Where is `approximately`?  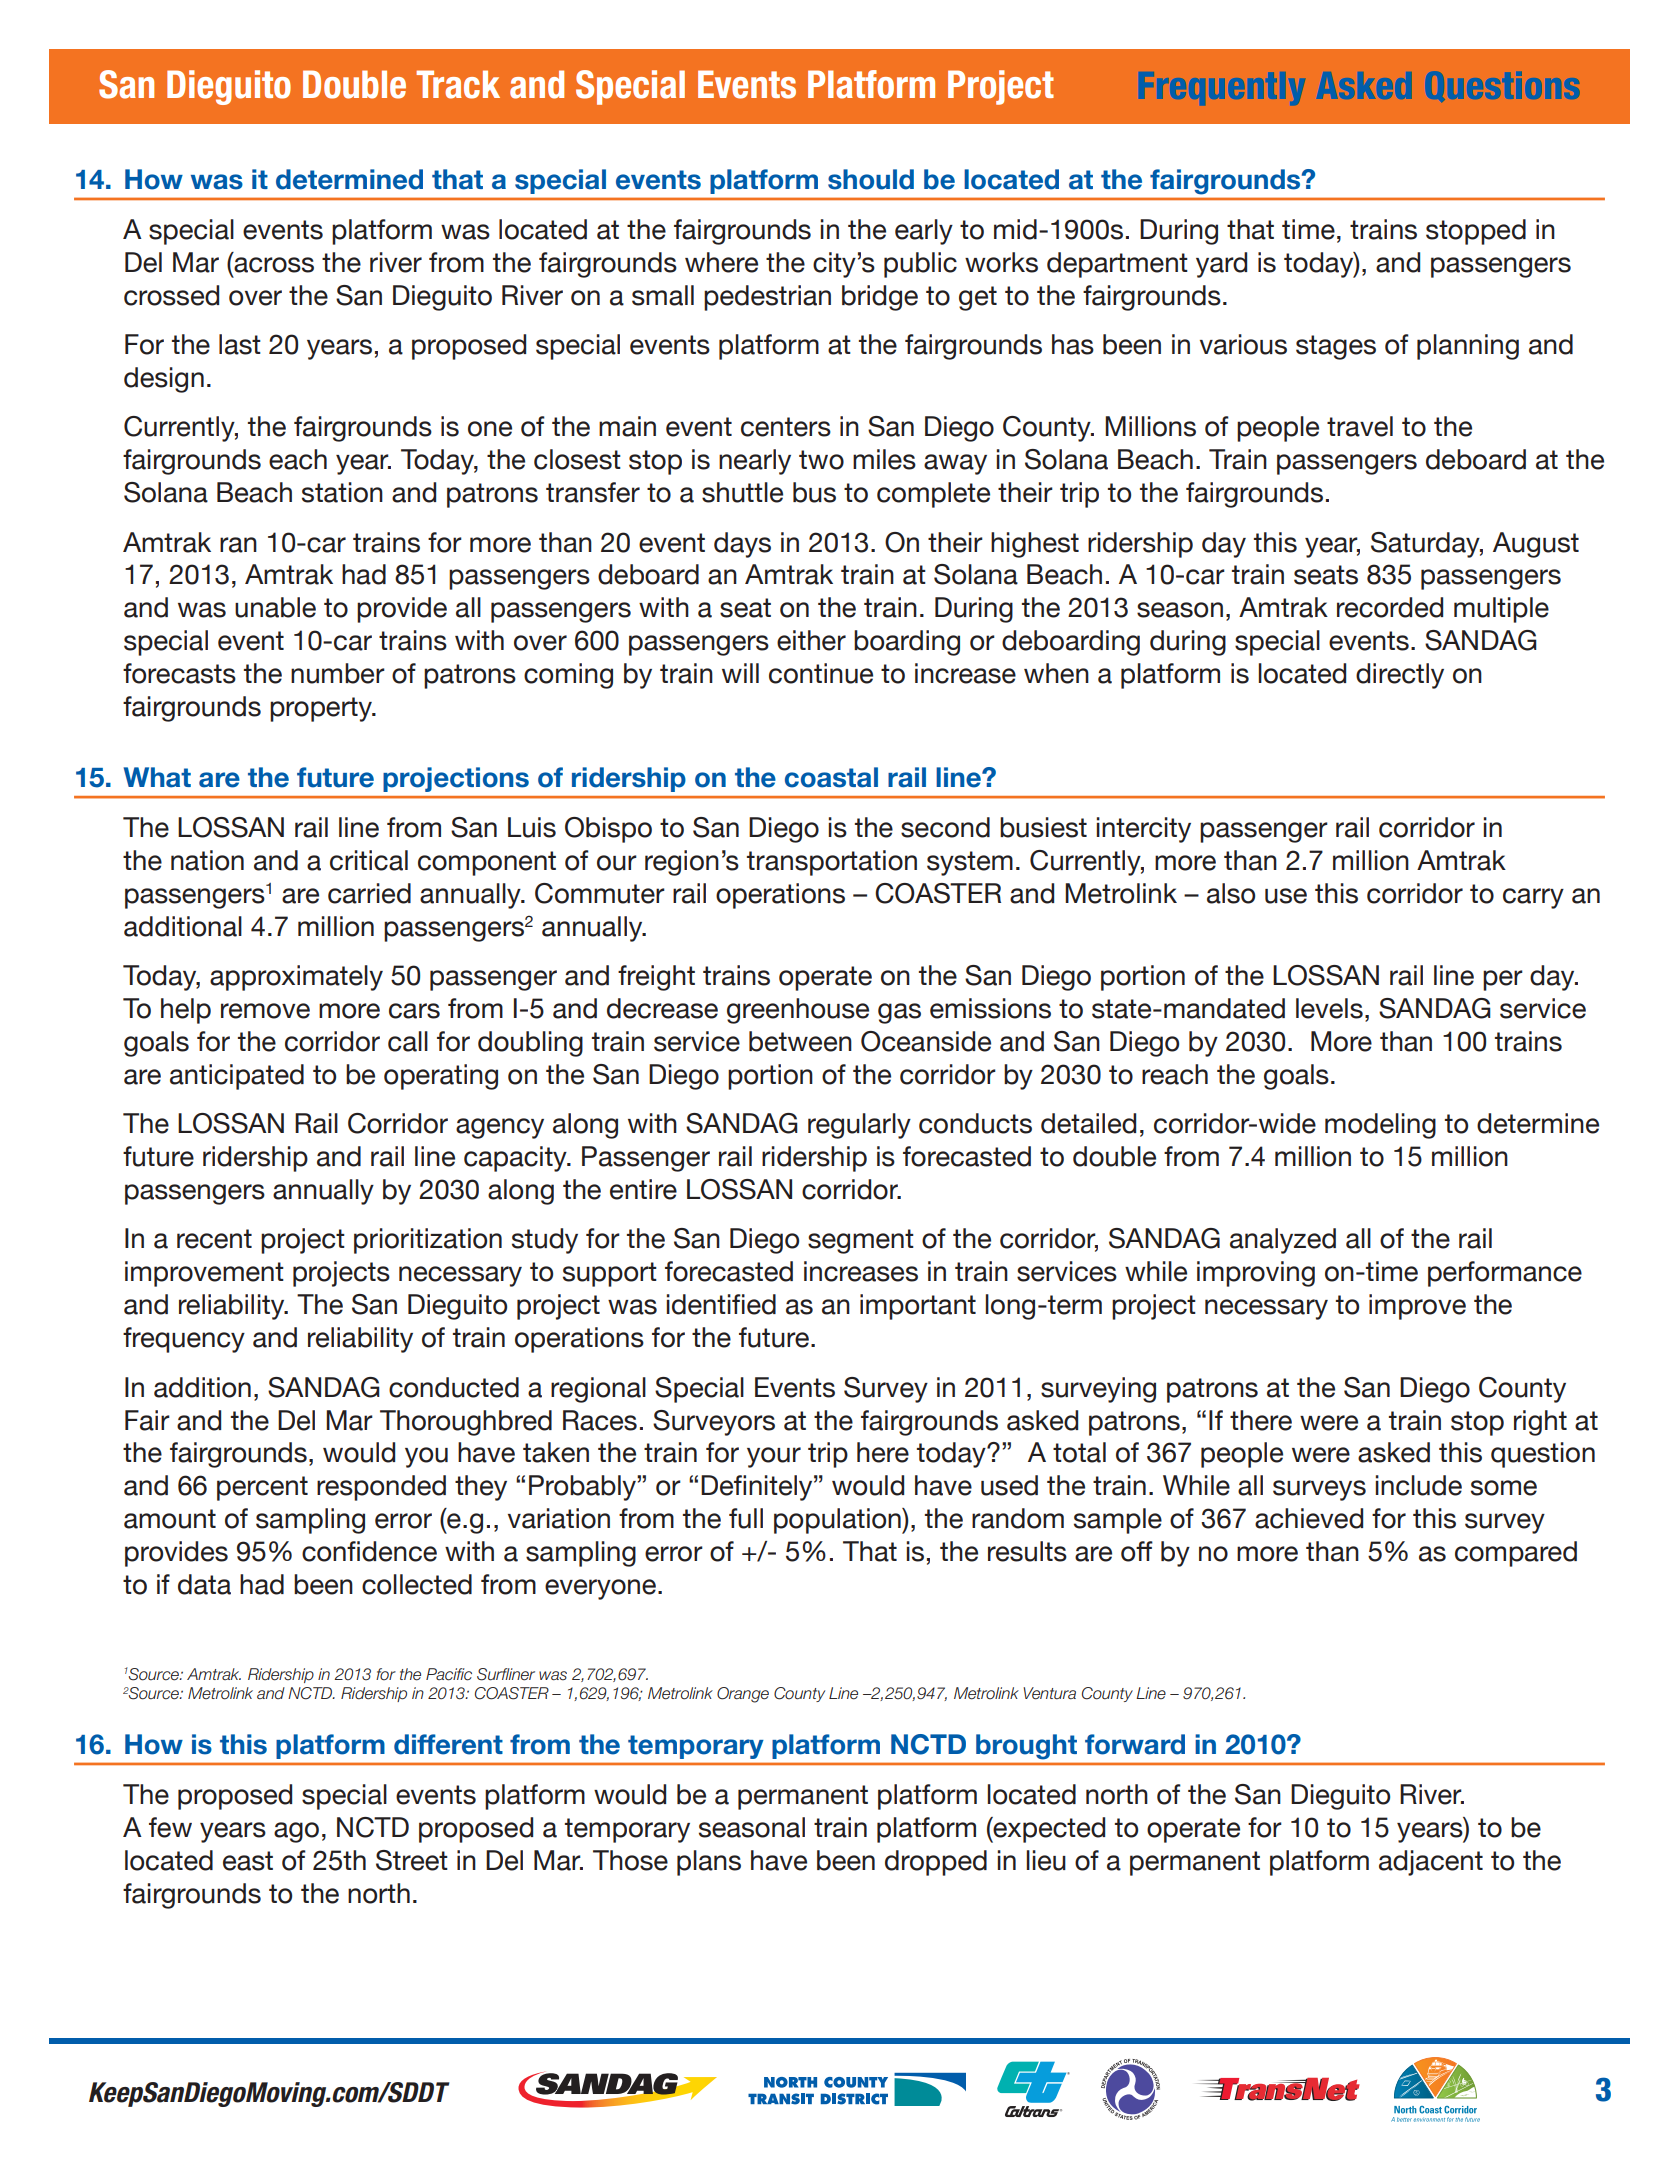 approximately is located at coordinates (296, 978).
